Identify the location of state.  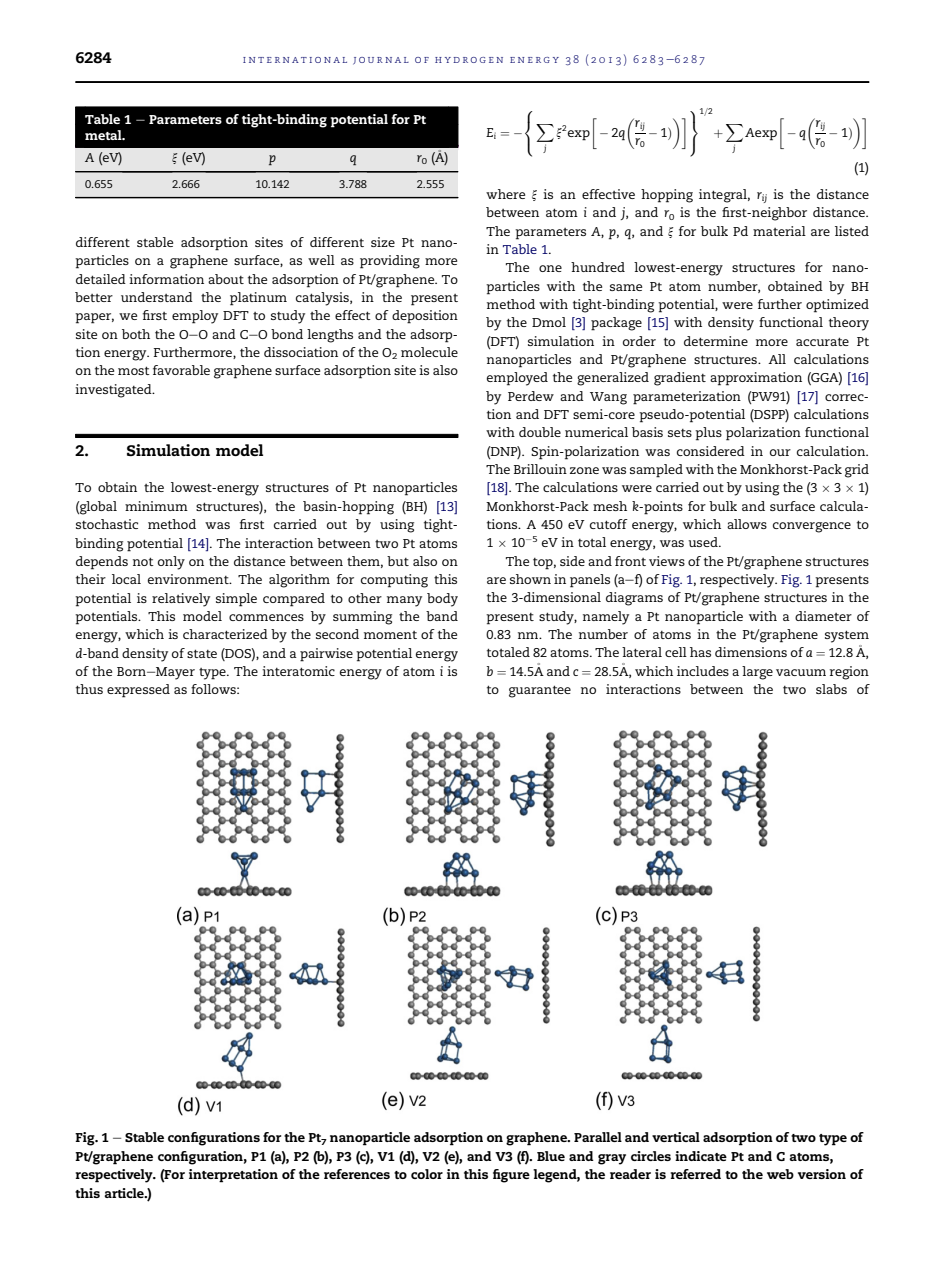
(202, 653).
